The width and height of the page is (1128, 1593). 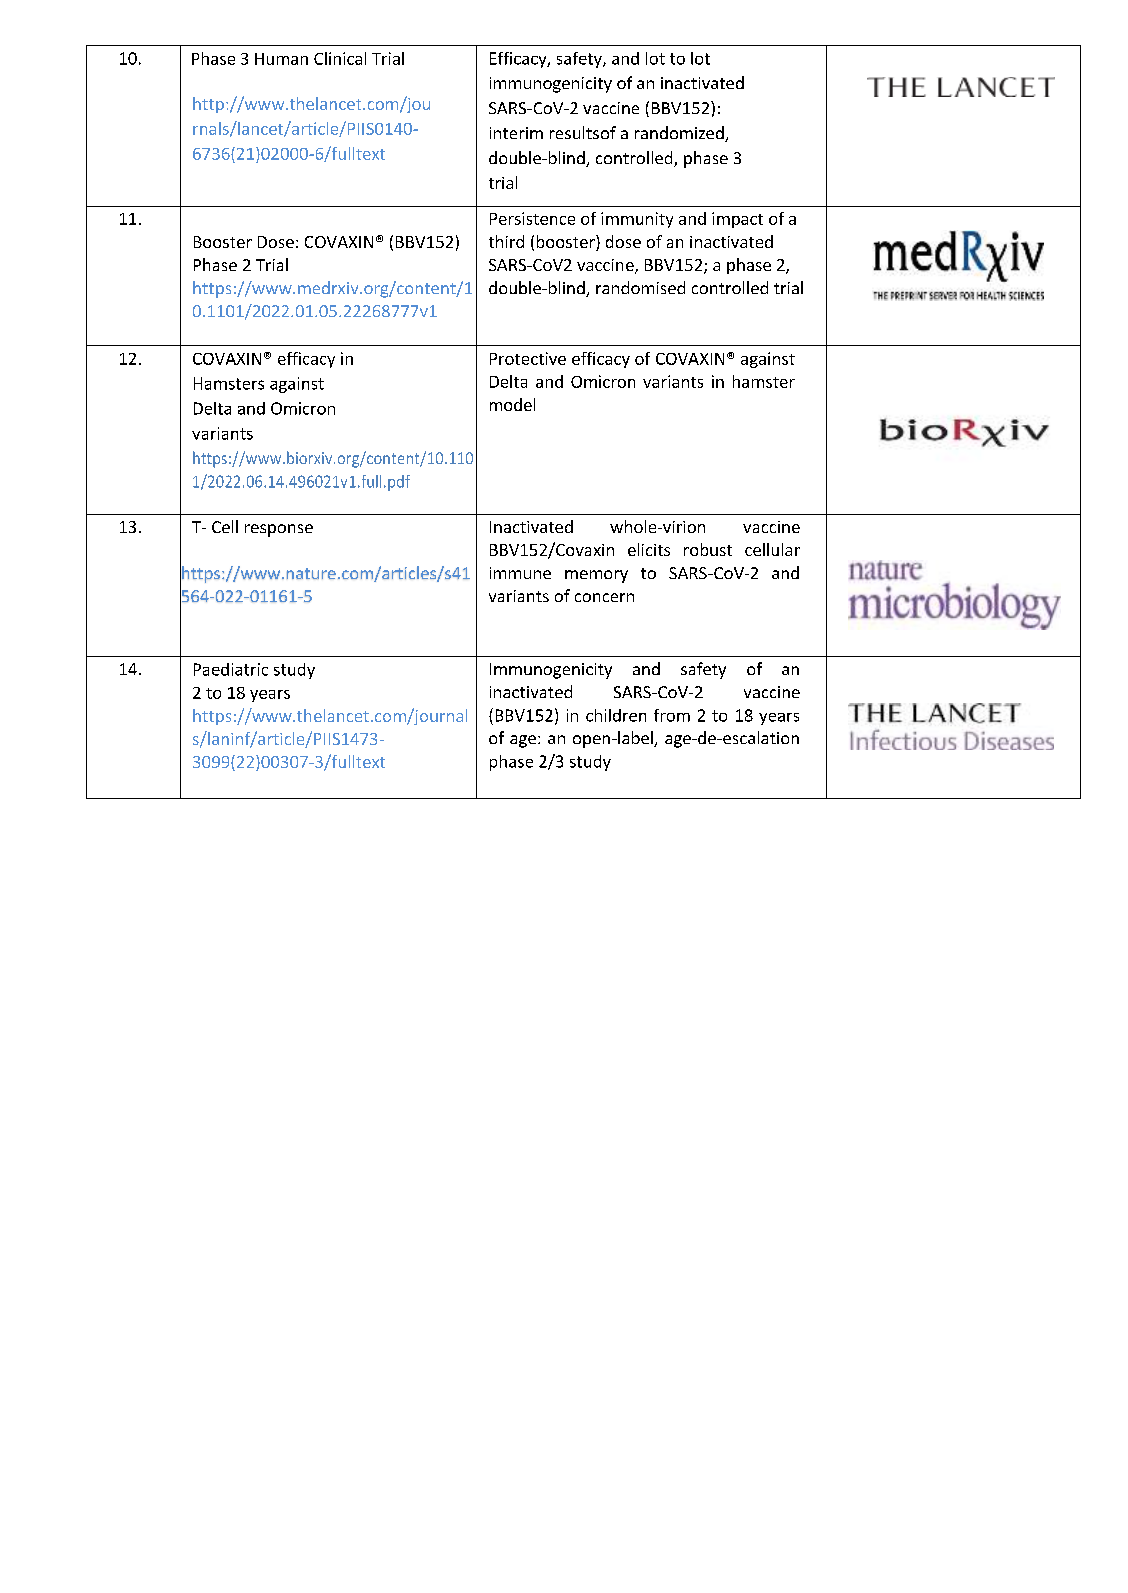 I want to click on third, so click(x=506, y=241).
